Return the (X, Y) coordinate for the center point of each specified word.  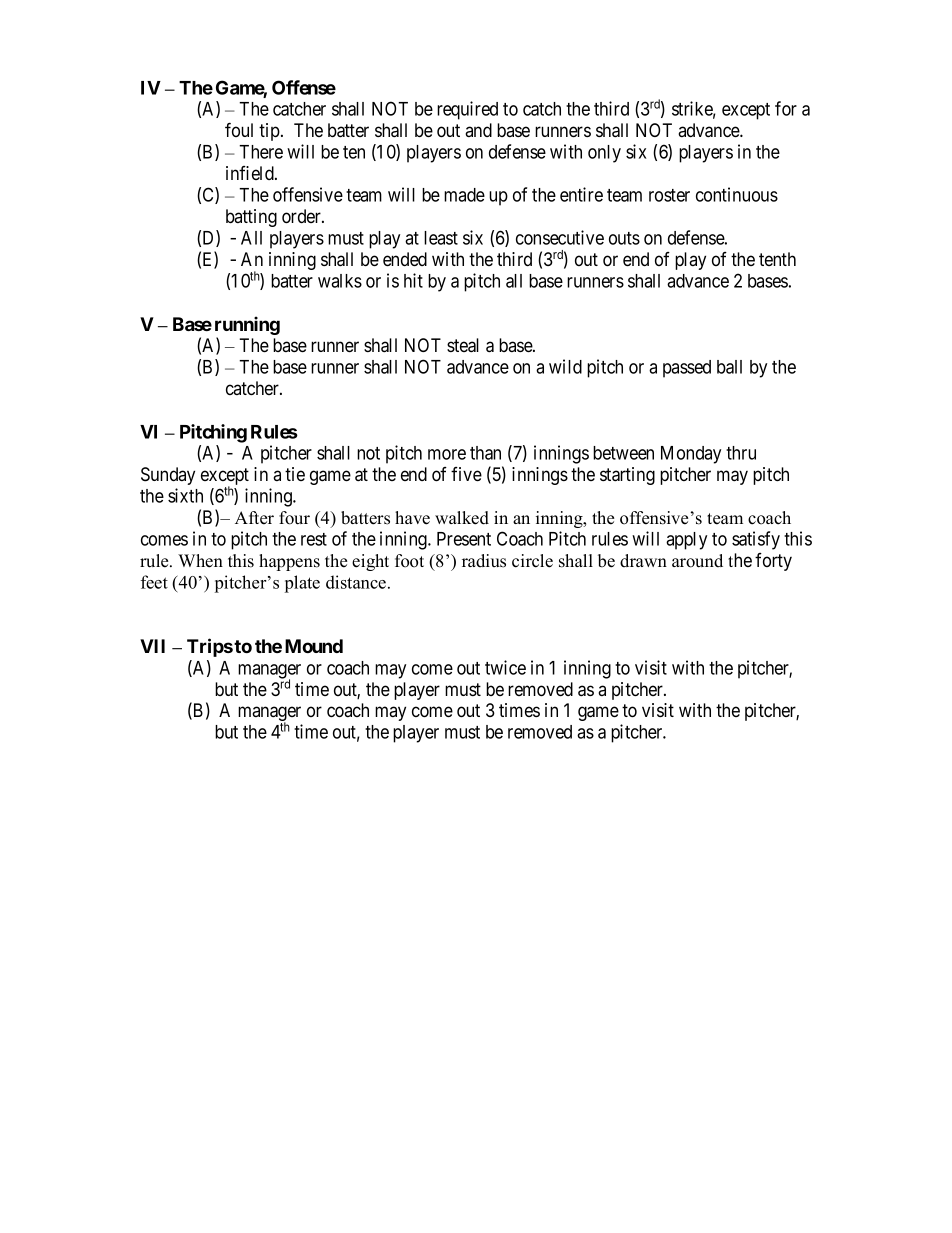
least (441, 238)
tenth (777, 259)
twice (505, 667)
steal (463, 345)
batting (251, 218)
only (604, 154)
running (247, 325)
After (254, 518)
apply (686, 541)
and (478, 130)
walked (462, 518)
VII (152, 646)
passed (687, 369)
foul (239, 129)
